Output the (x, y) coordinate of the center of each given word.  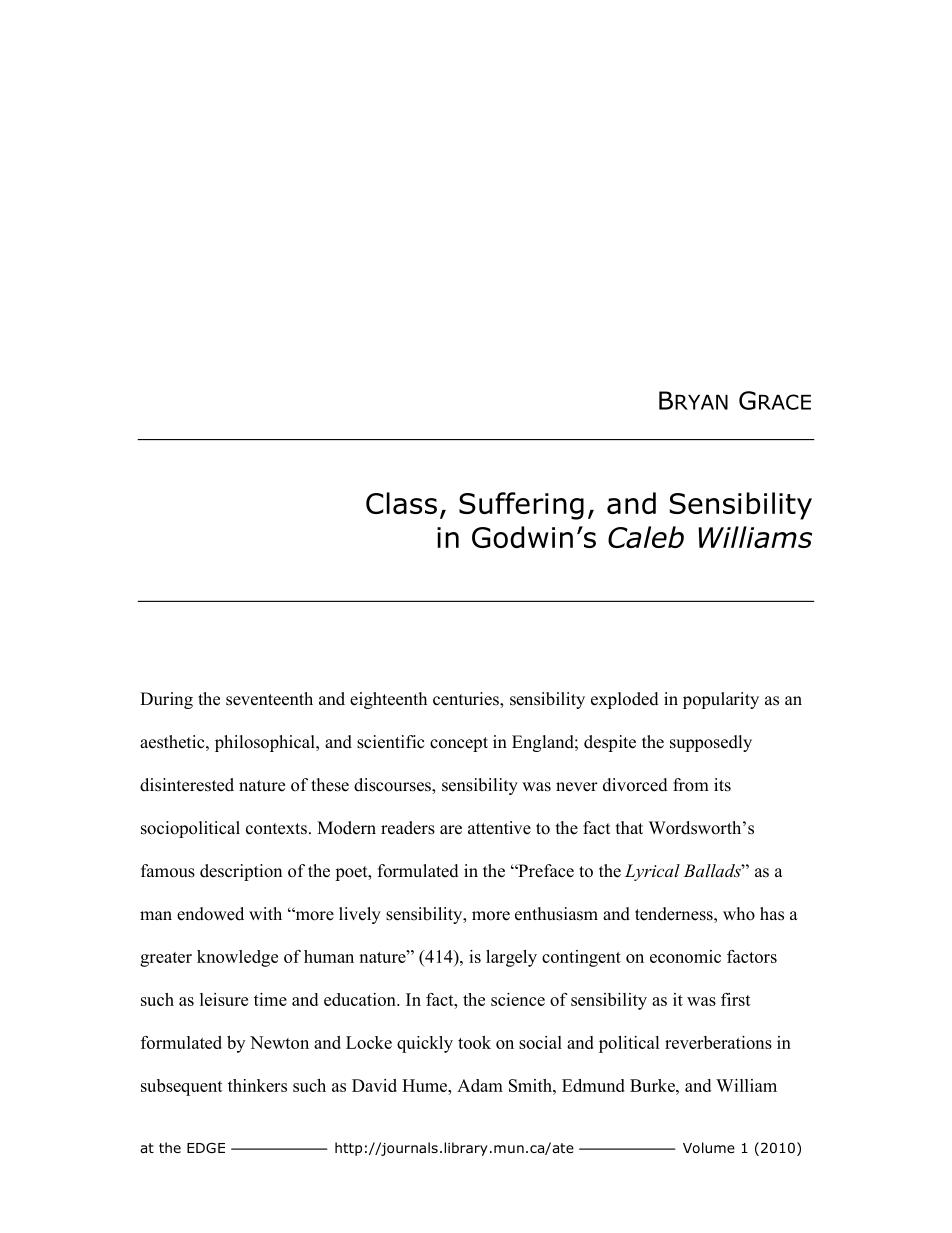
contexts (276, 829)
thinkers (257, 1085)
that (629, 827)
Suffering (521, 506)
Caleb (646, 537)
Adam (480, 1085)
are (451, 830)
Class (401, 503)
